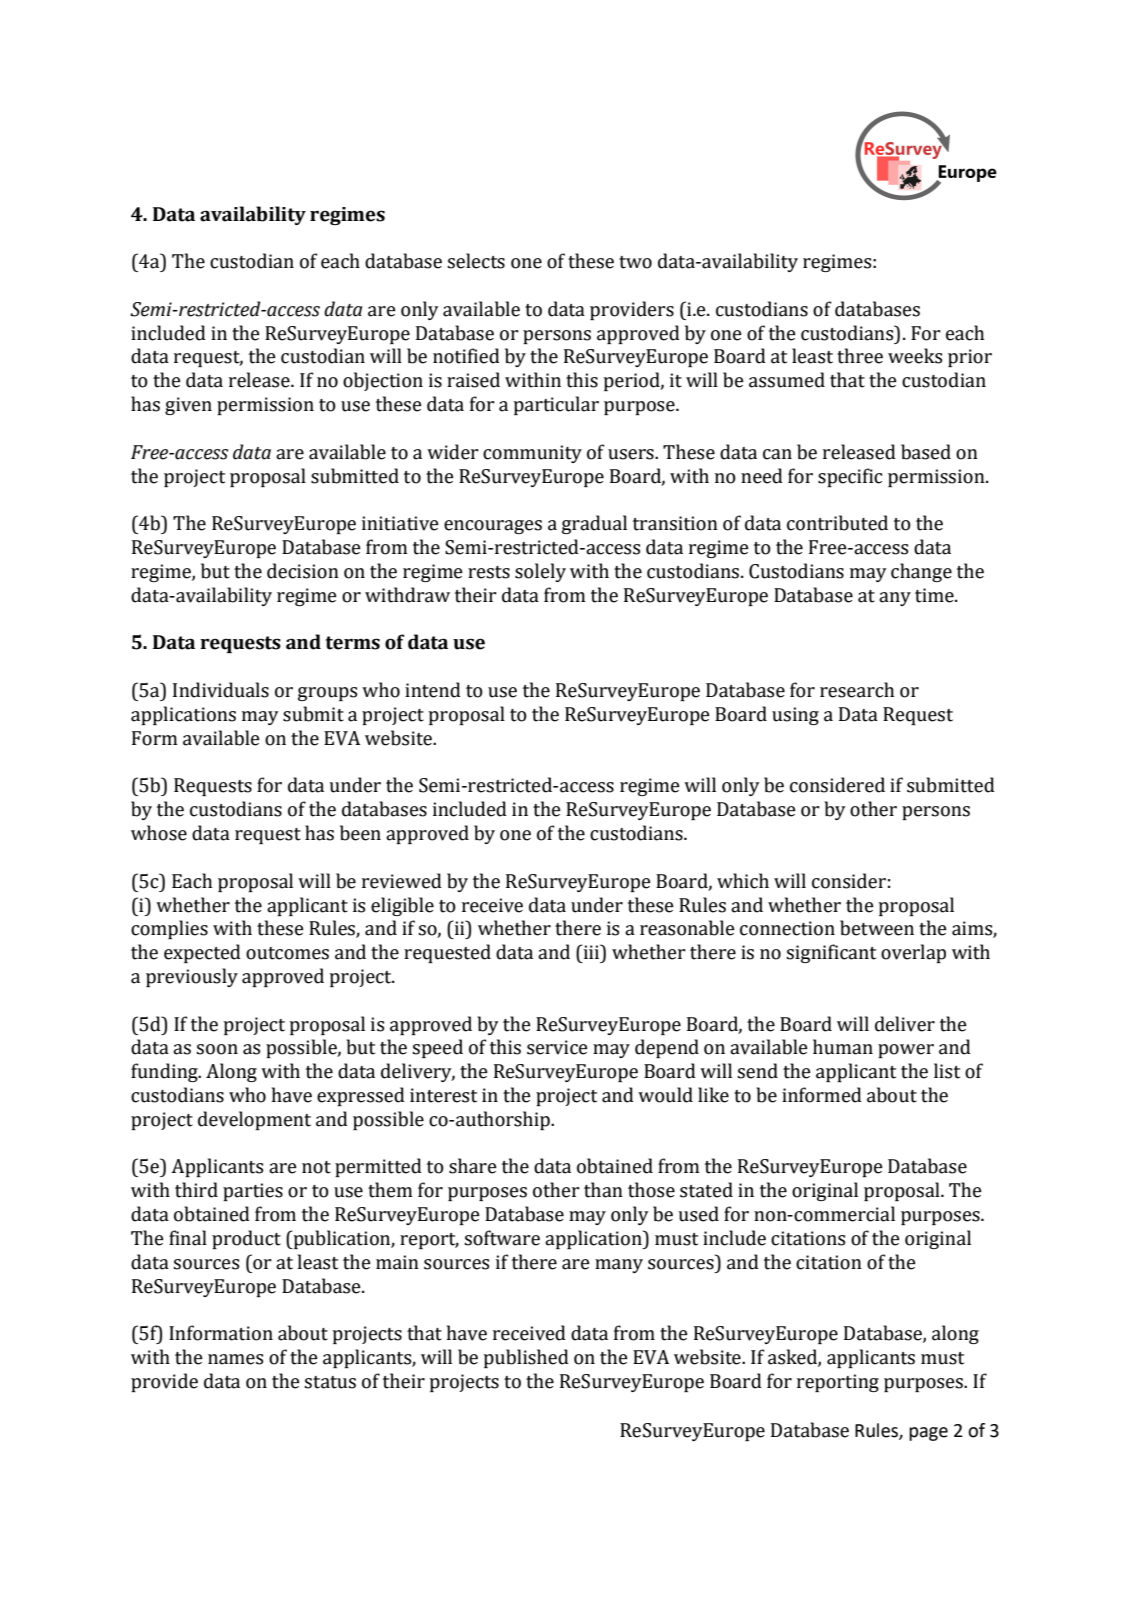 The image size is (1130, 1598). What do you see at coordinates (235, 1359) in the screenshot?
I see `names` at bounding box center [235, 1359].
